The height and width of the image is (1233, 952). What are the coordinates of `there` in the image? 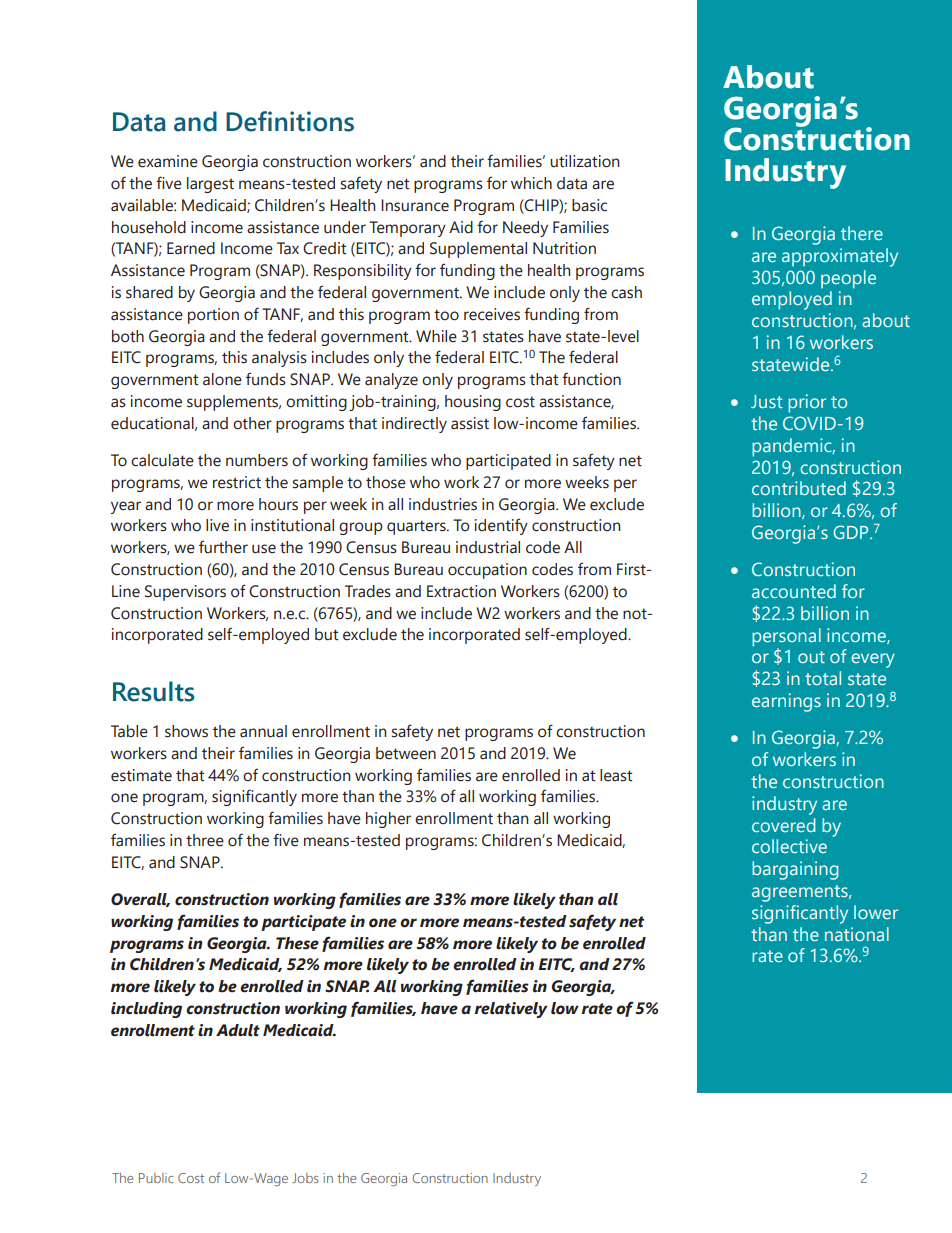 It's located at (862, 233).
